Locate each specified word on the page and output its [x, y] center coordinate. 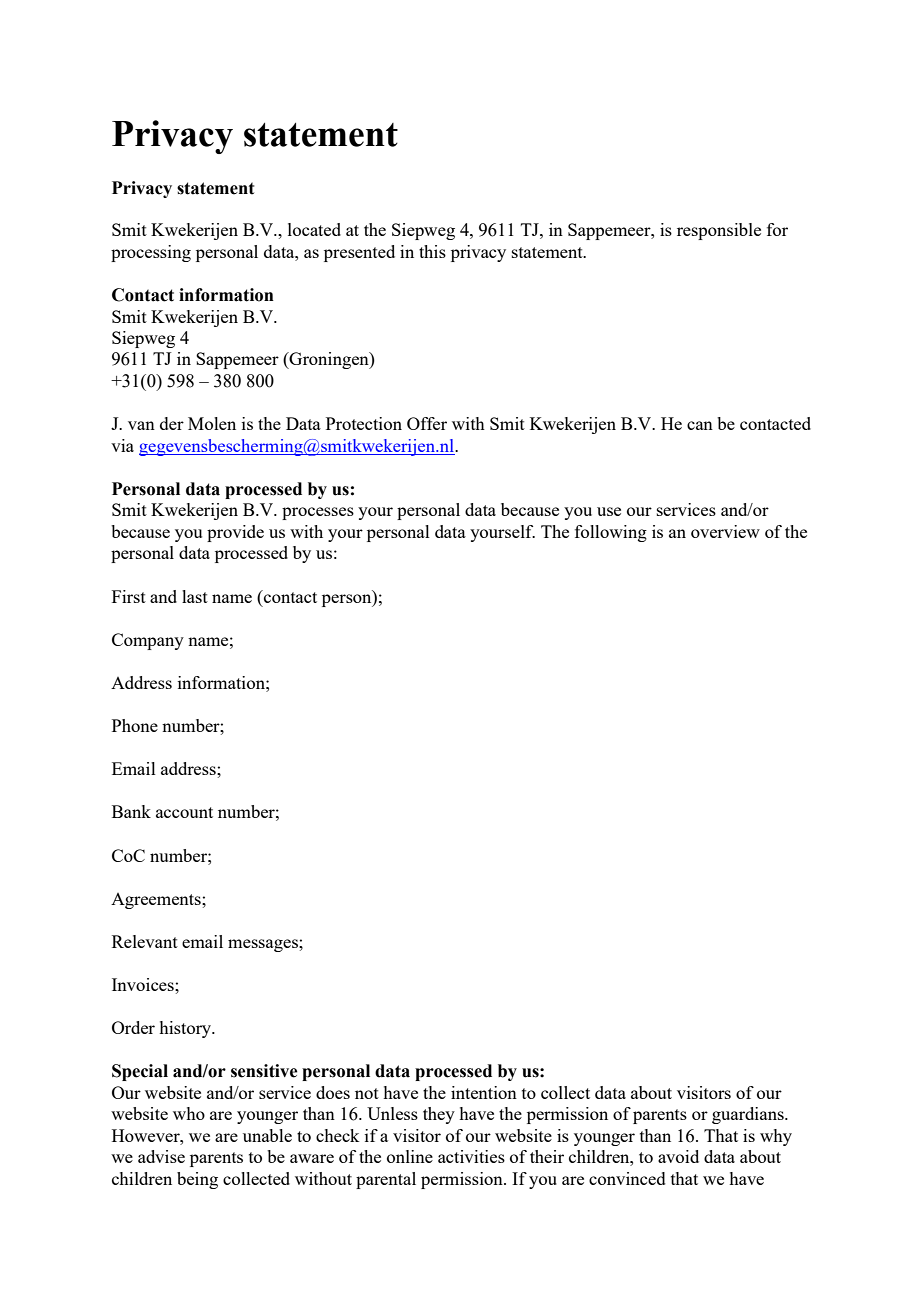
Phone [135, 725]
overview [725, 531]
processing [151, 253]
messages [264, 945]
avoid [678, 1156]
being [197, 1180]
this [432, 251]
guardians [749, 1115]
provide [235, 533]
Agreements [157, 901]
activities [471, 1156]
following [611, 533]
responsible [719, 231]
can [700, 425]
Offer [427, 423]
